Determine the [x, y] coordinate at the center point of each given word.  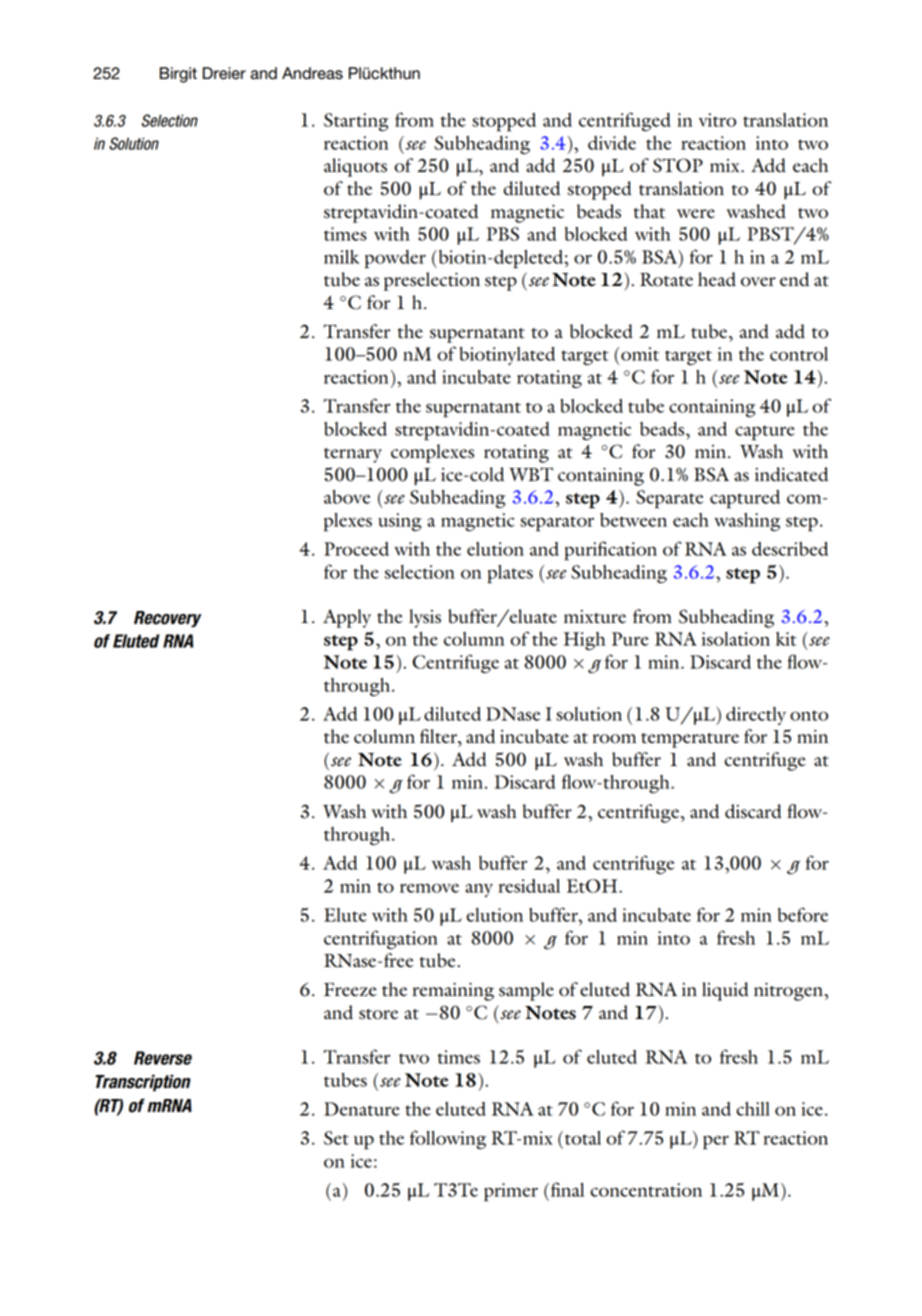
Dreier [224, 73]
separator [557, 524]
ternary [353, 455]
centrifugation [381, 939]
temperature [690, 740]
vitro [717, 120]
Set [336, 1138]
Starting [356, 122]
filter [439, 736]
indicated [791, 474]
